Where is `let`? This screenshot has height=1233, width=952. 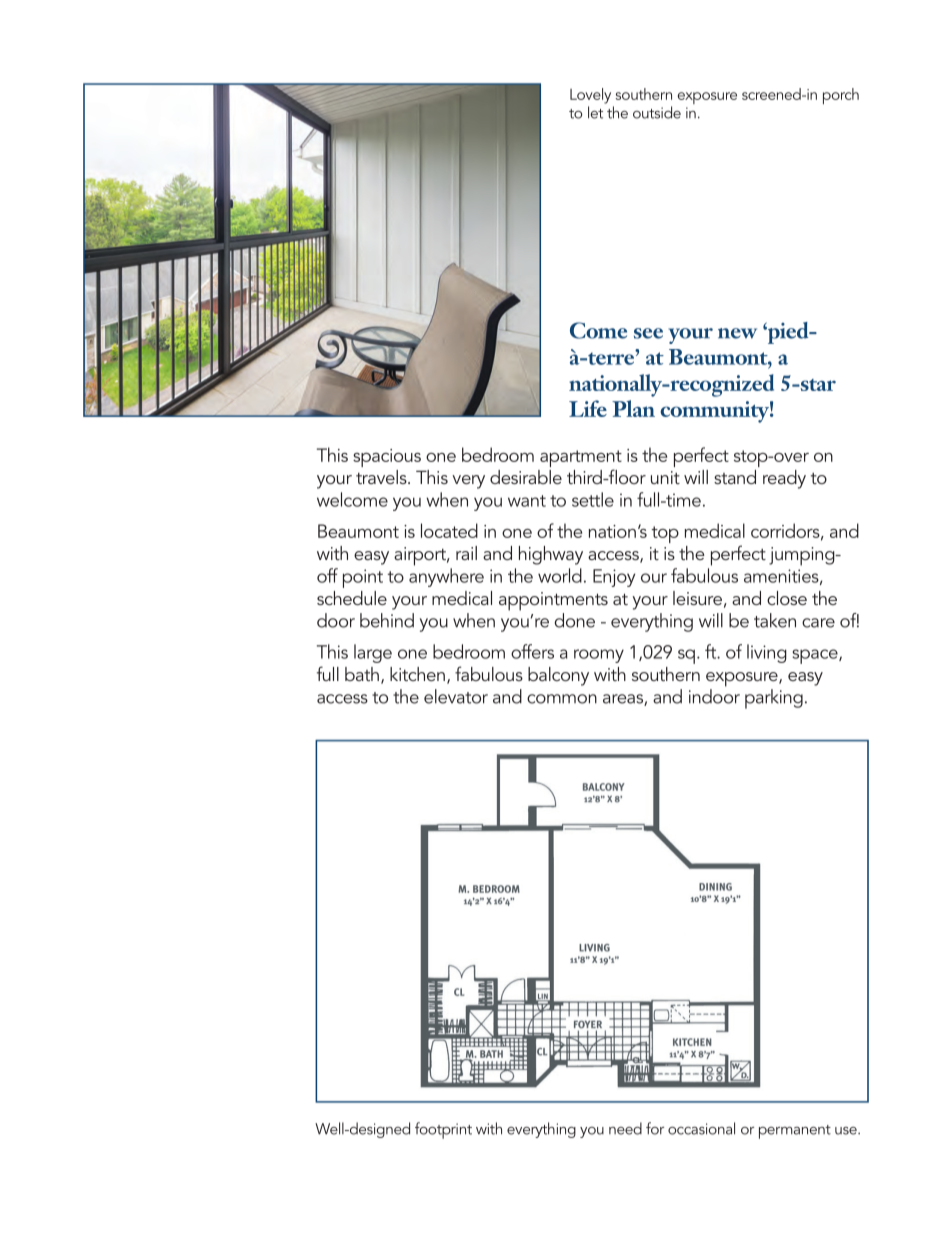
let is located at coordinates (595, 112).
